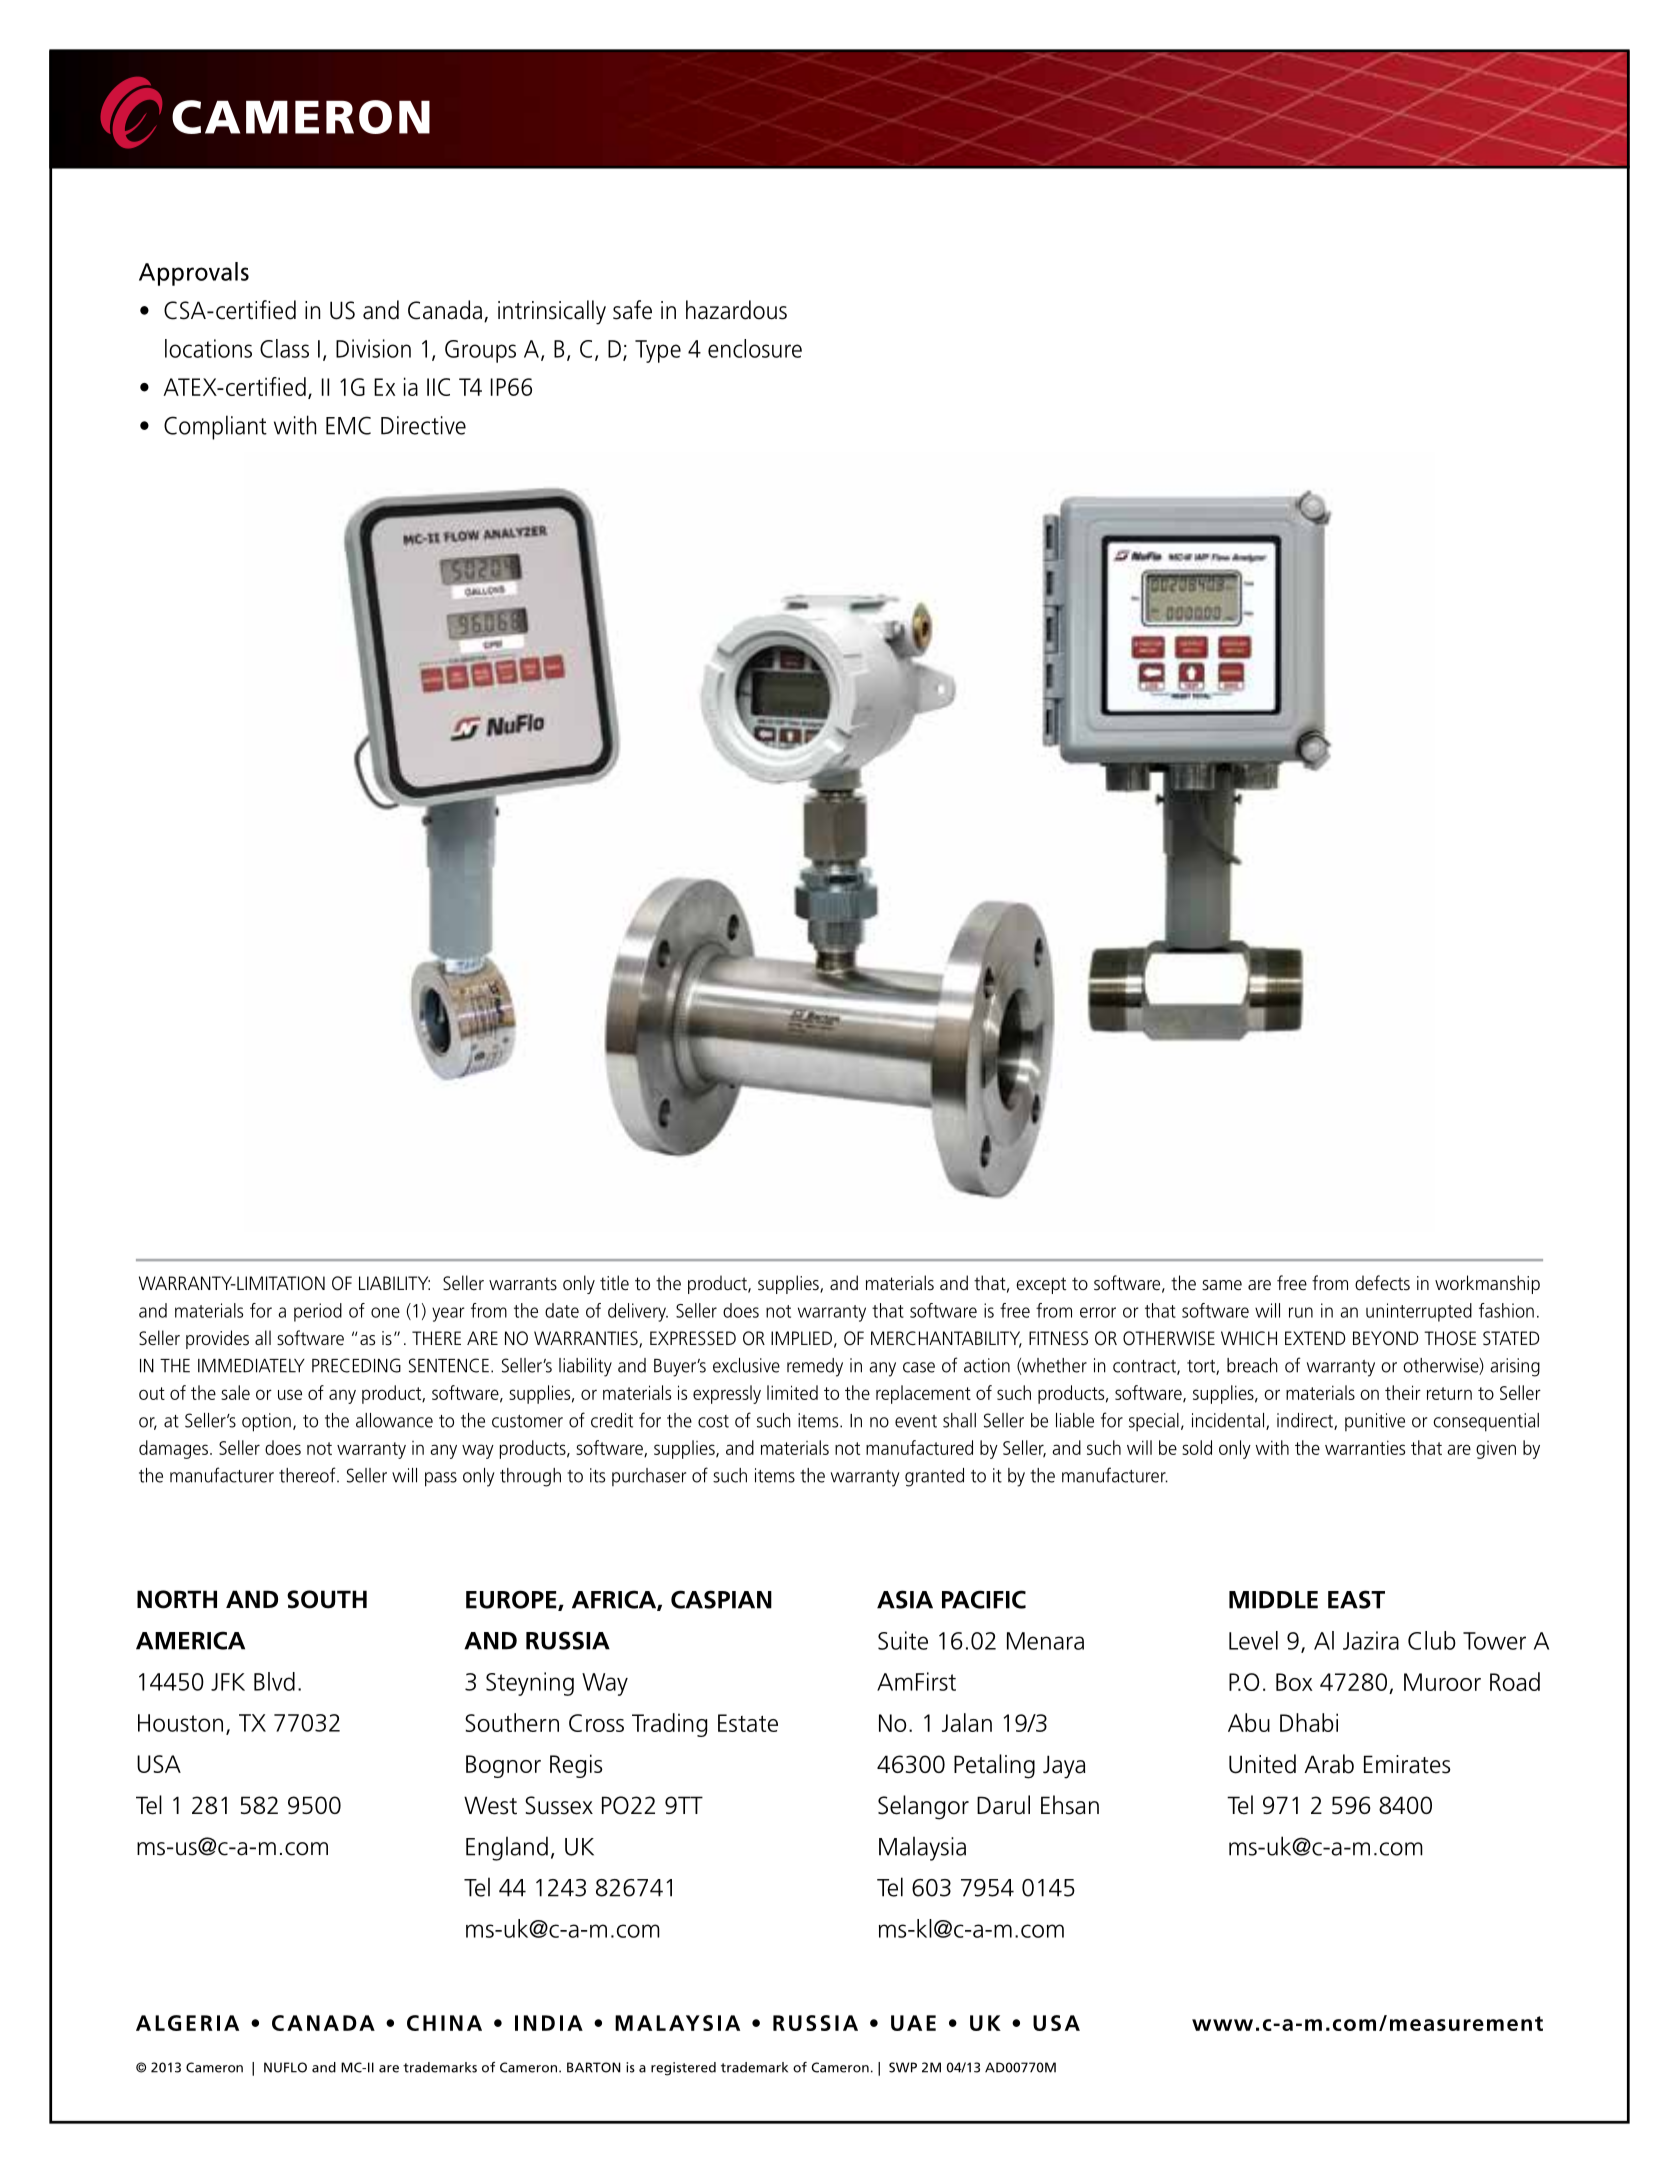 This screenshot has height=2173, width=1679. I want to click on Asia, so click(905, 1599).
